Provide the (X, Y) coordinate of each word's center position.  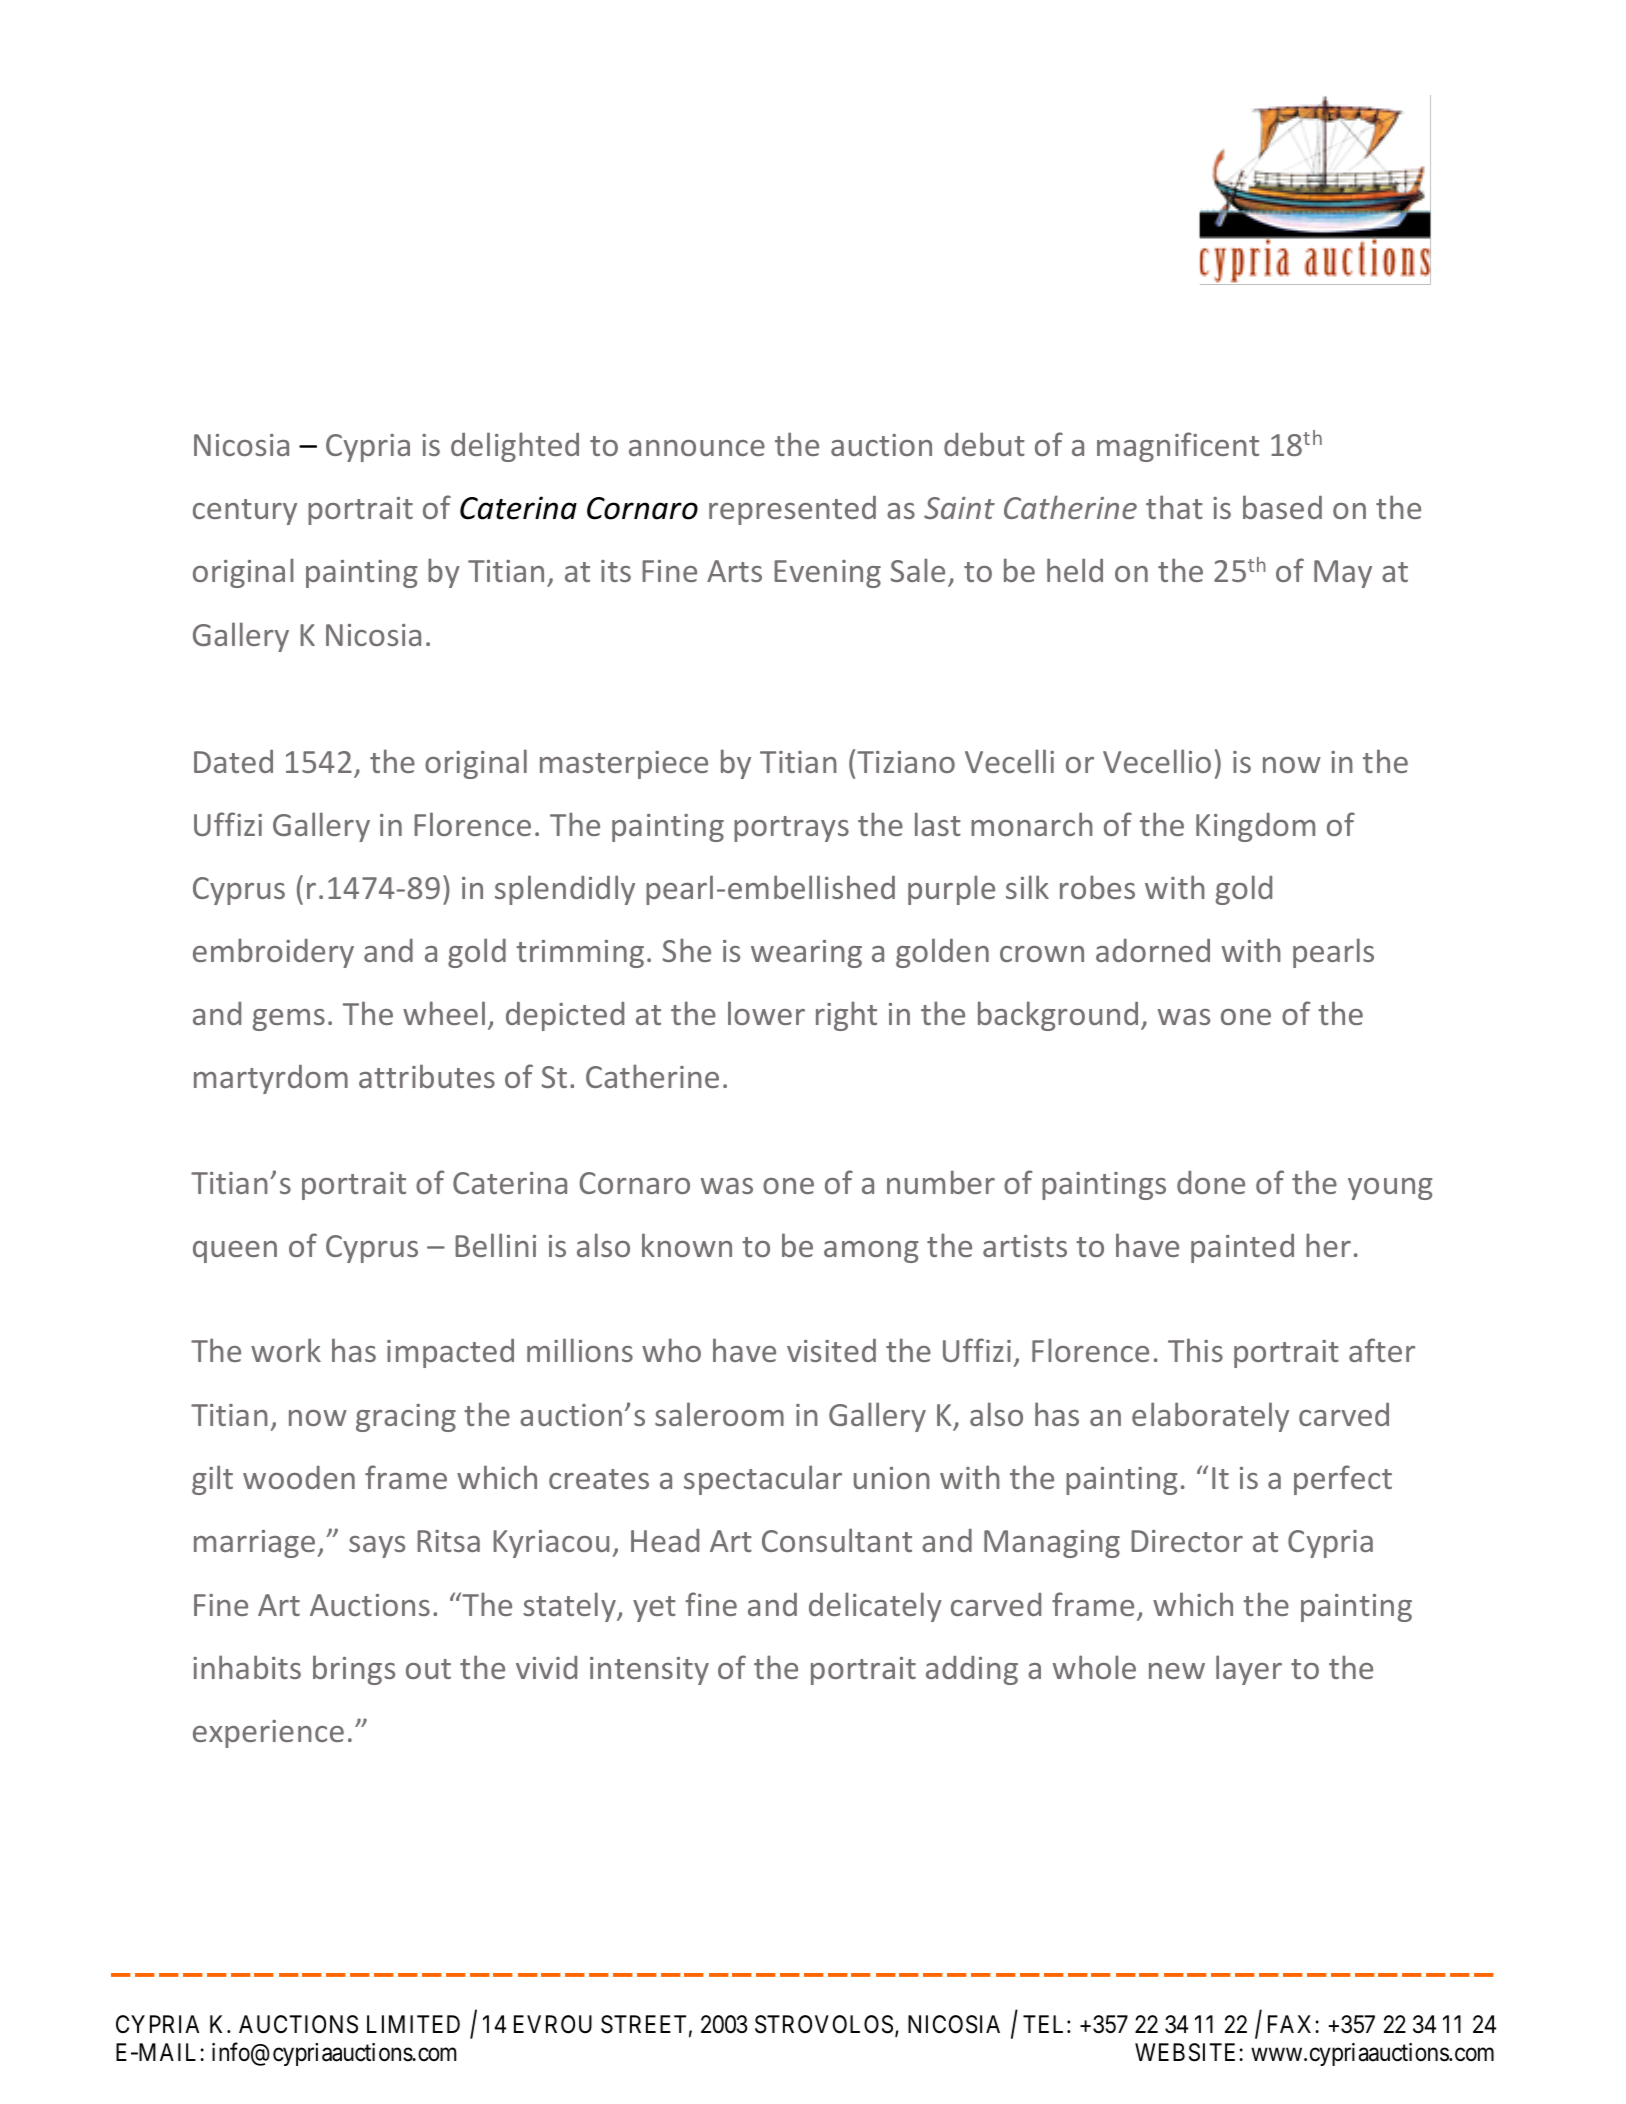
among (871, 1252)
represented (792, 510)
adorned (1153, 950)
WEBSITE (1187, 2052)
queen (235, 1252)
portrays (791, 829)
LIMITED (413, 2024)
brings (354, 1670)
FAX (1292, 2024)
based (1282, 507)
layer (1249, 1670)
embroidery (273, 953)
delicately (875, 1607)
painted (1242, 1248)
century (245, 512)
